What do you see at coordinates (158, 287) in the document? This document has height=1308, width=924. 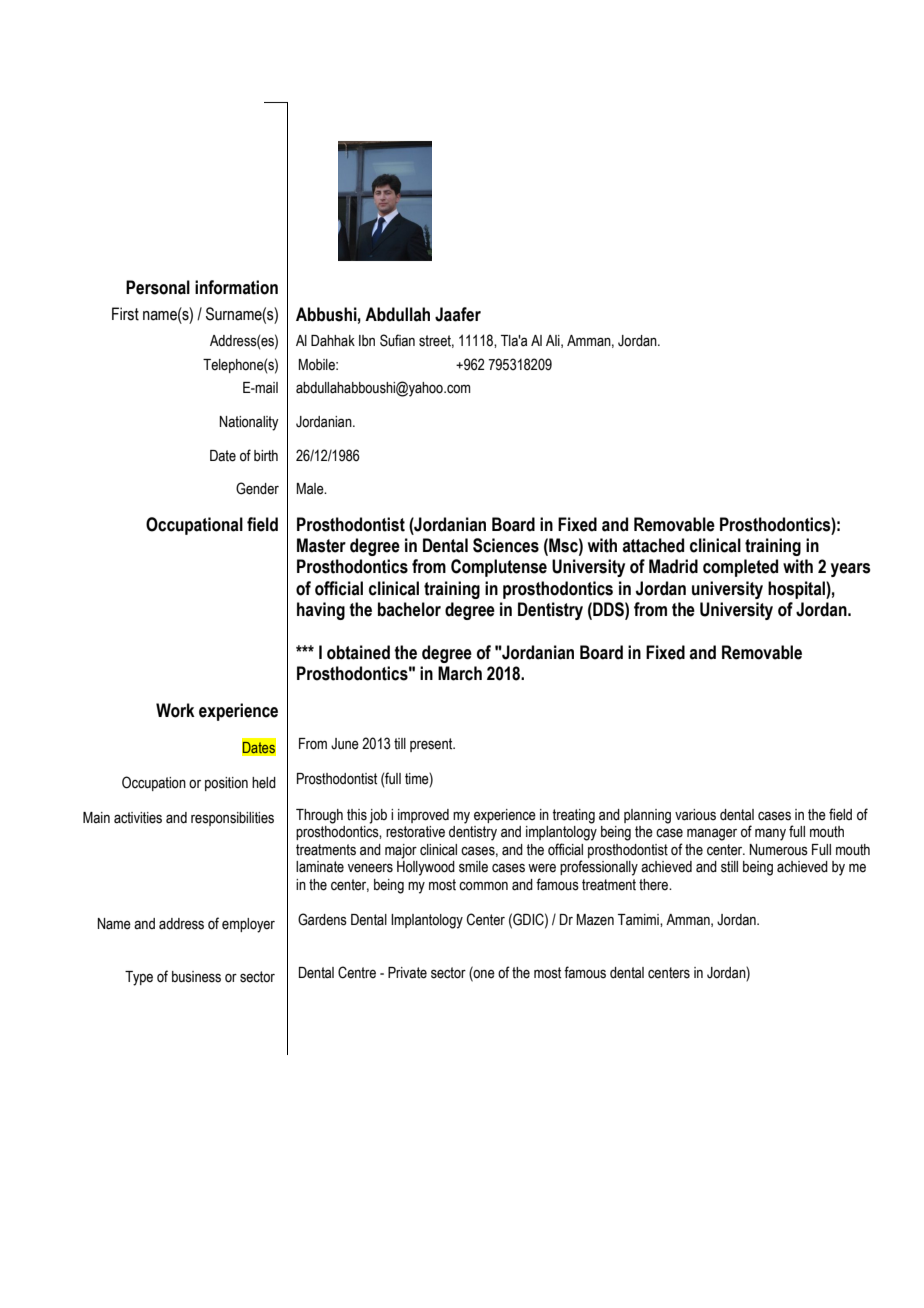 I see `Personal` at bounding box center [158, 287].
